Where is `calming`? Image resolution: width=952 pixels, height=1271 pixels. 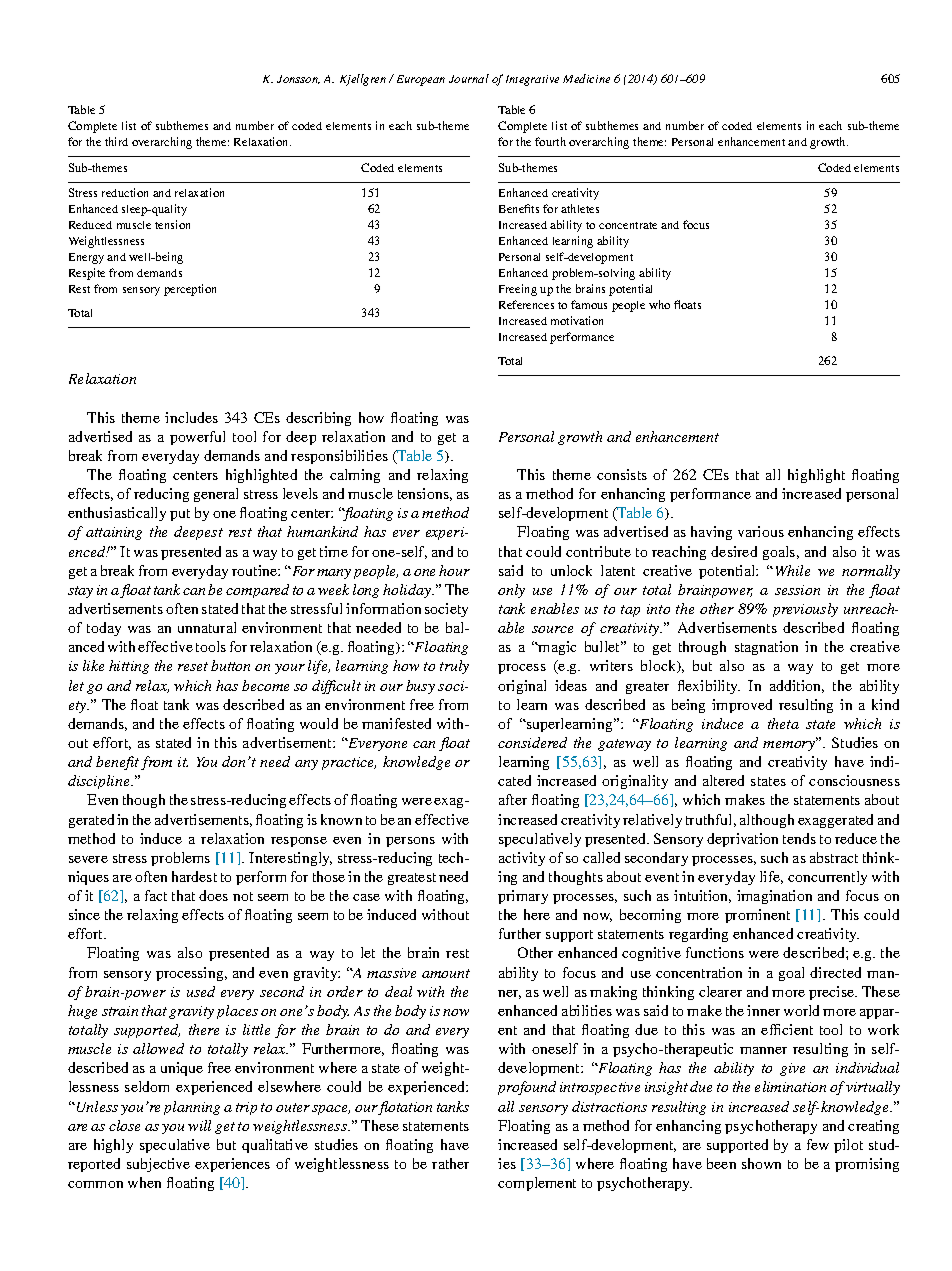
calming is located at coordinates (355, 476).
